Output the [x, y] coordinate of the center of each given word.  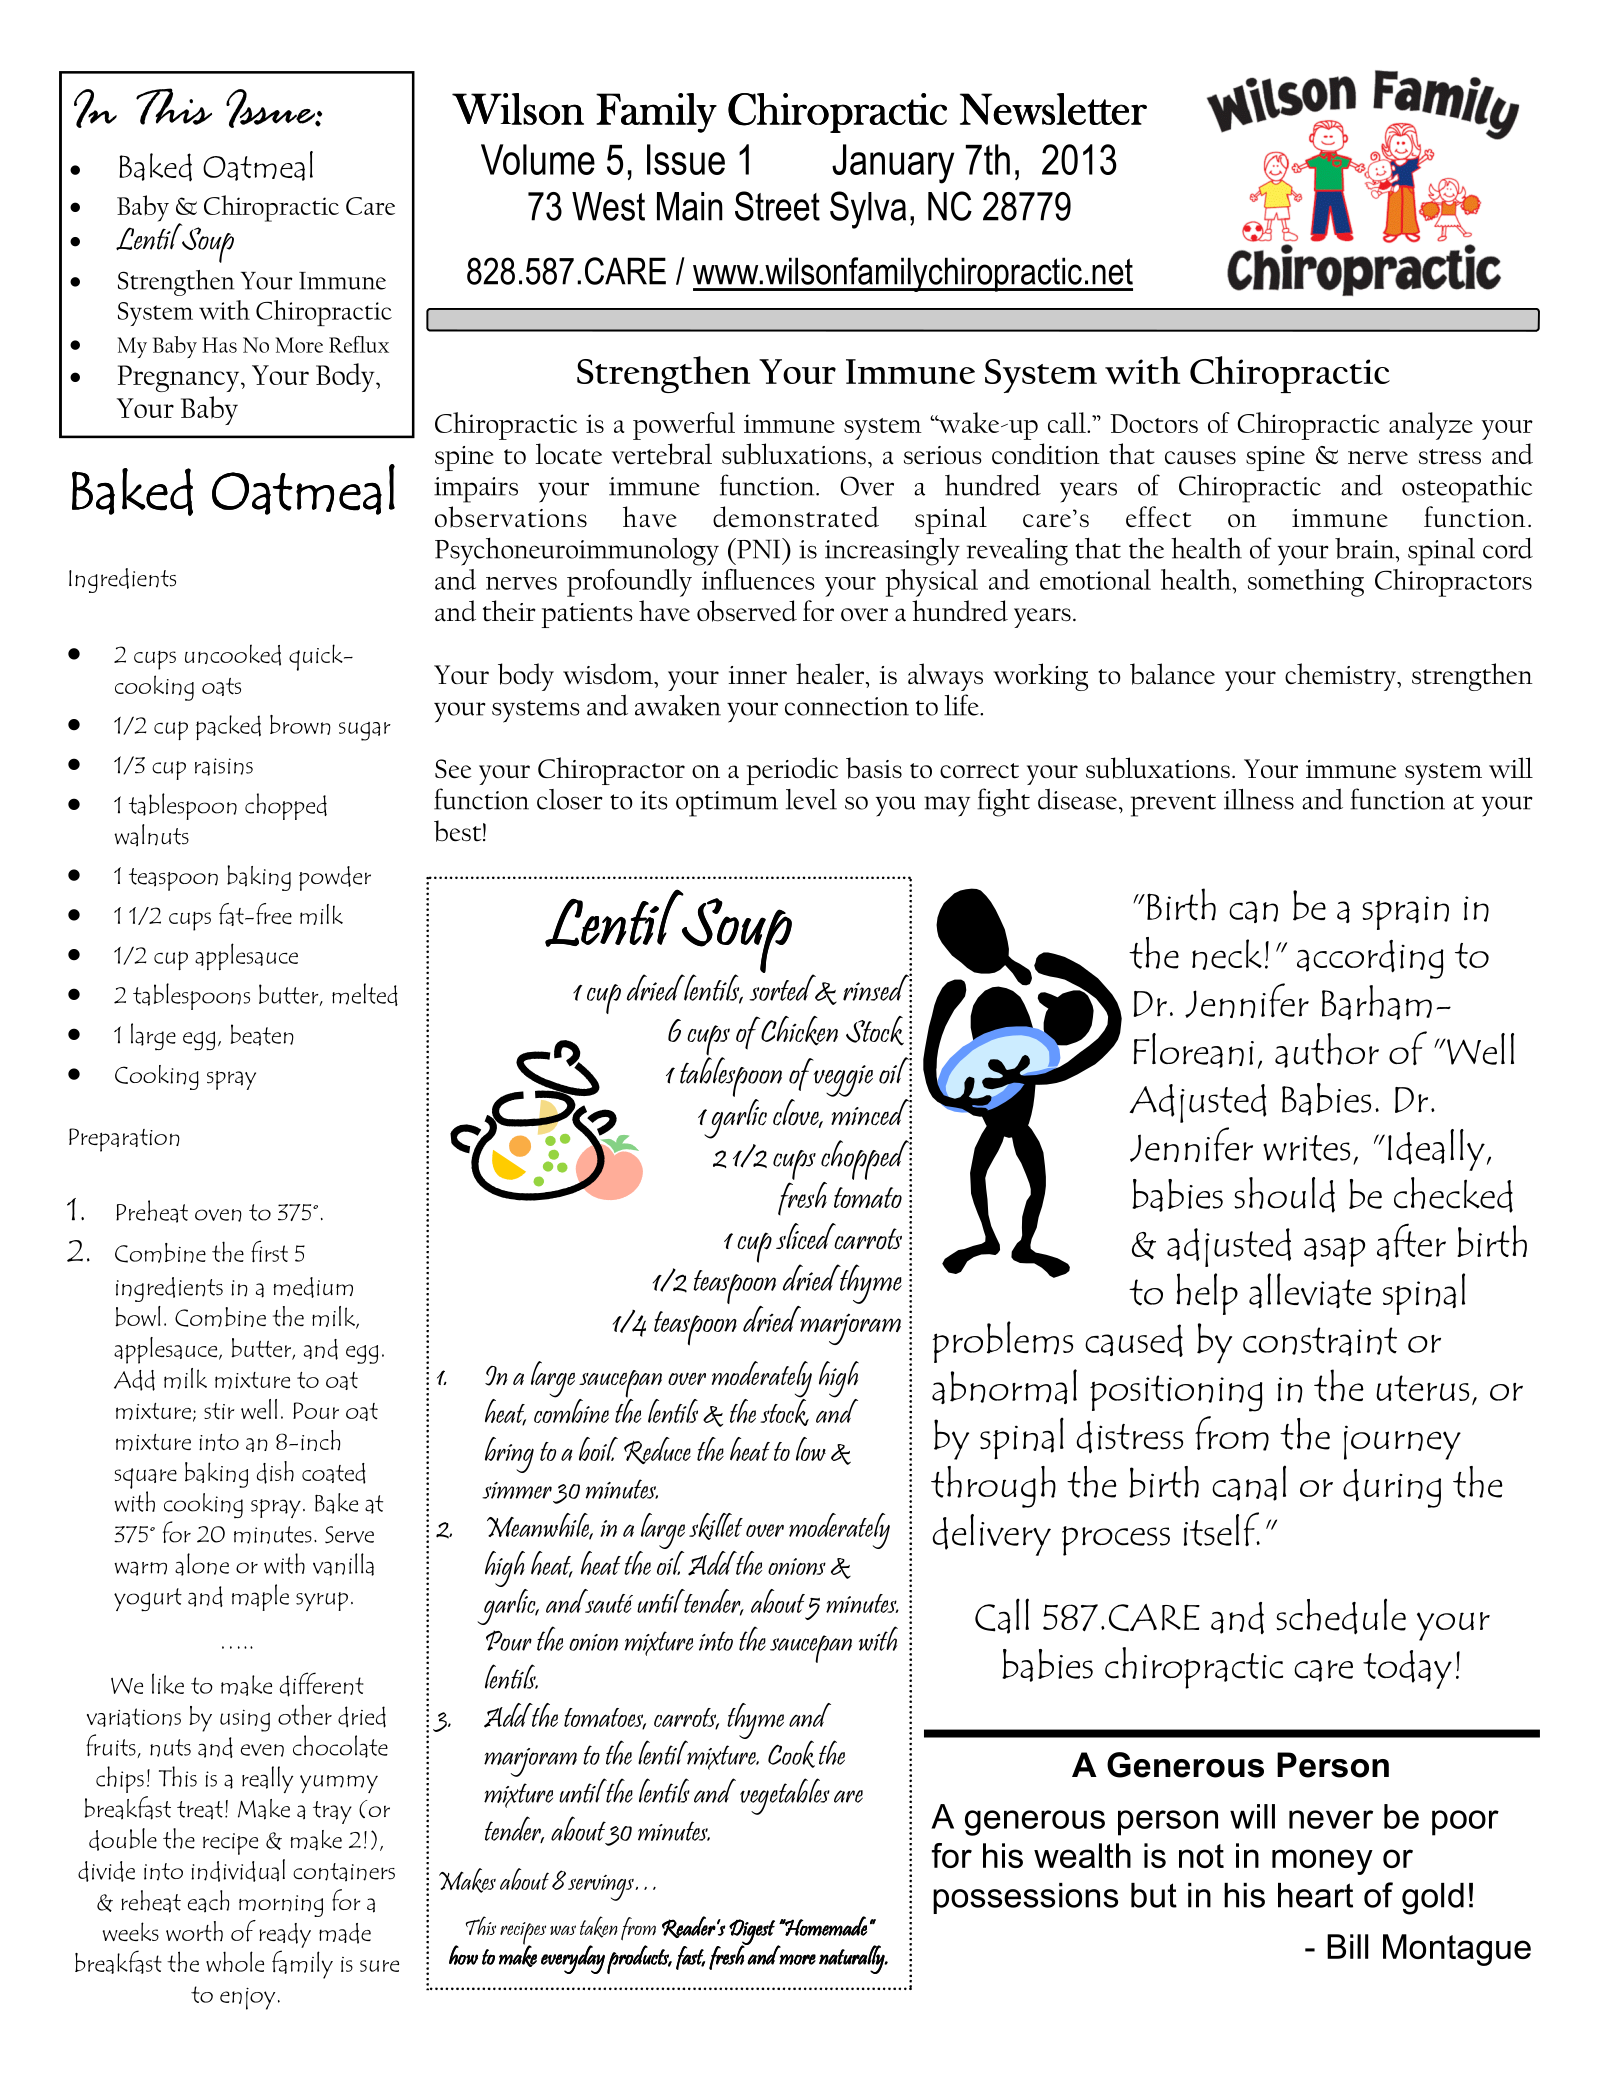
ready [285, 1935]
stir [219, 1411]
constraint [1320, 1341]
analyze [1431, 426]
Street [777, 206]
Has [219, 345]
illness [1259, 799]
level [811, 799]
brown [300, 725]
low [811, 1449]
